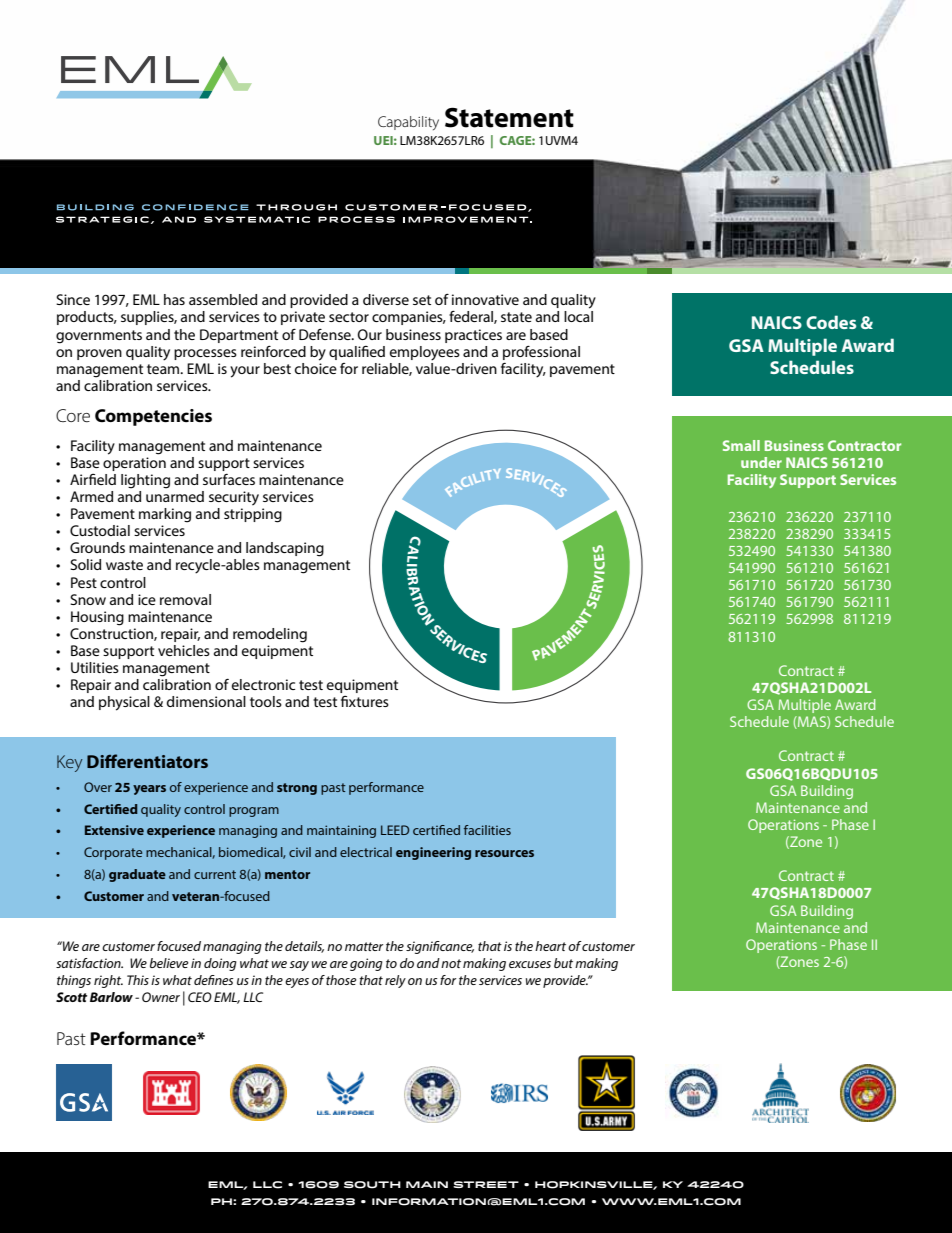  I want to click on assembled, so click(223, 299).
